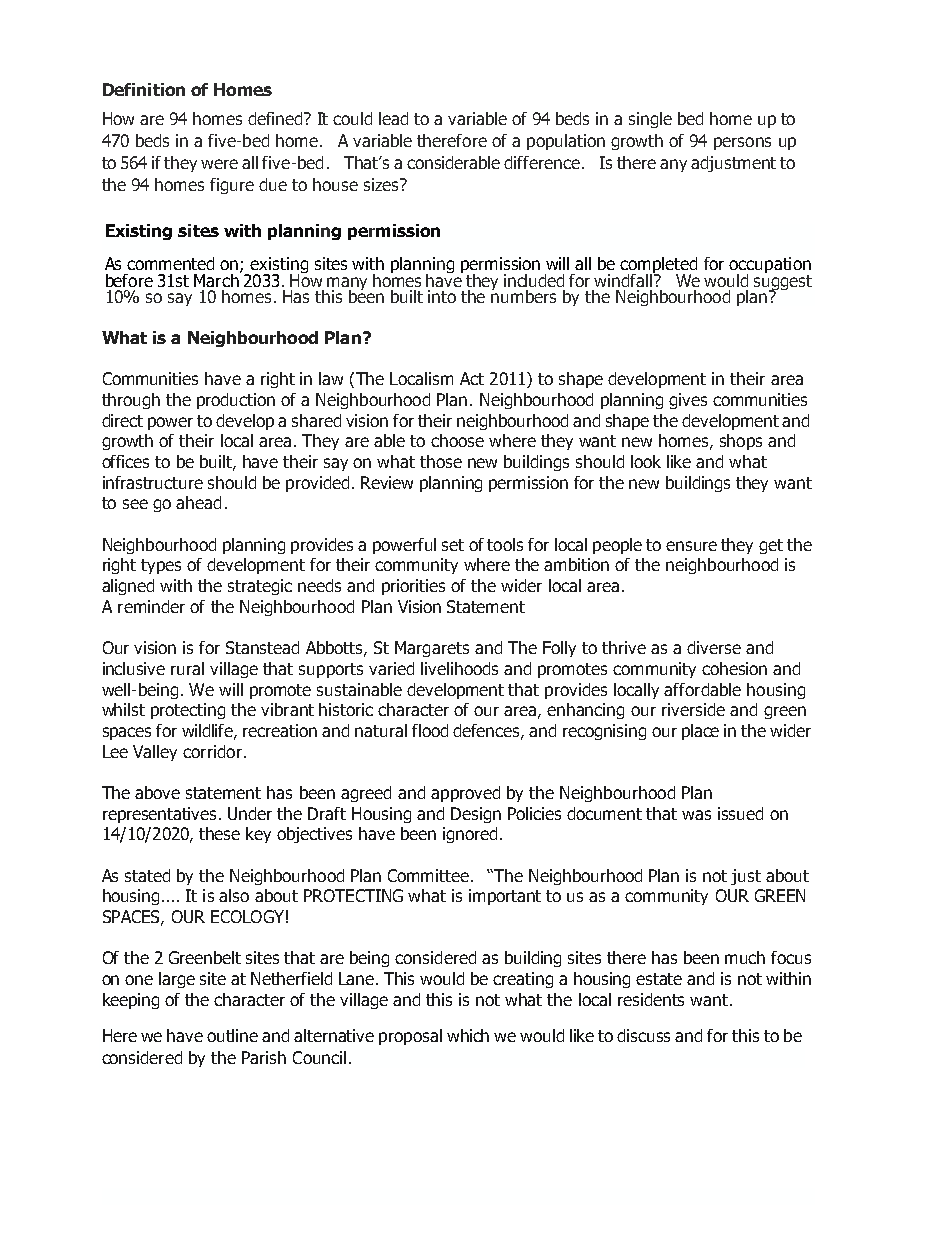 This image has width=952, height=1233. What do you see at coordinates (236, 401) in the image?
I see `production` at bounding box center [236, 401].
